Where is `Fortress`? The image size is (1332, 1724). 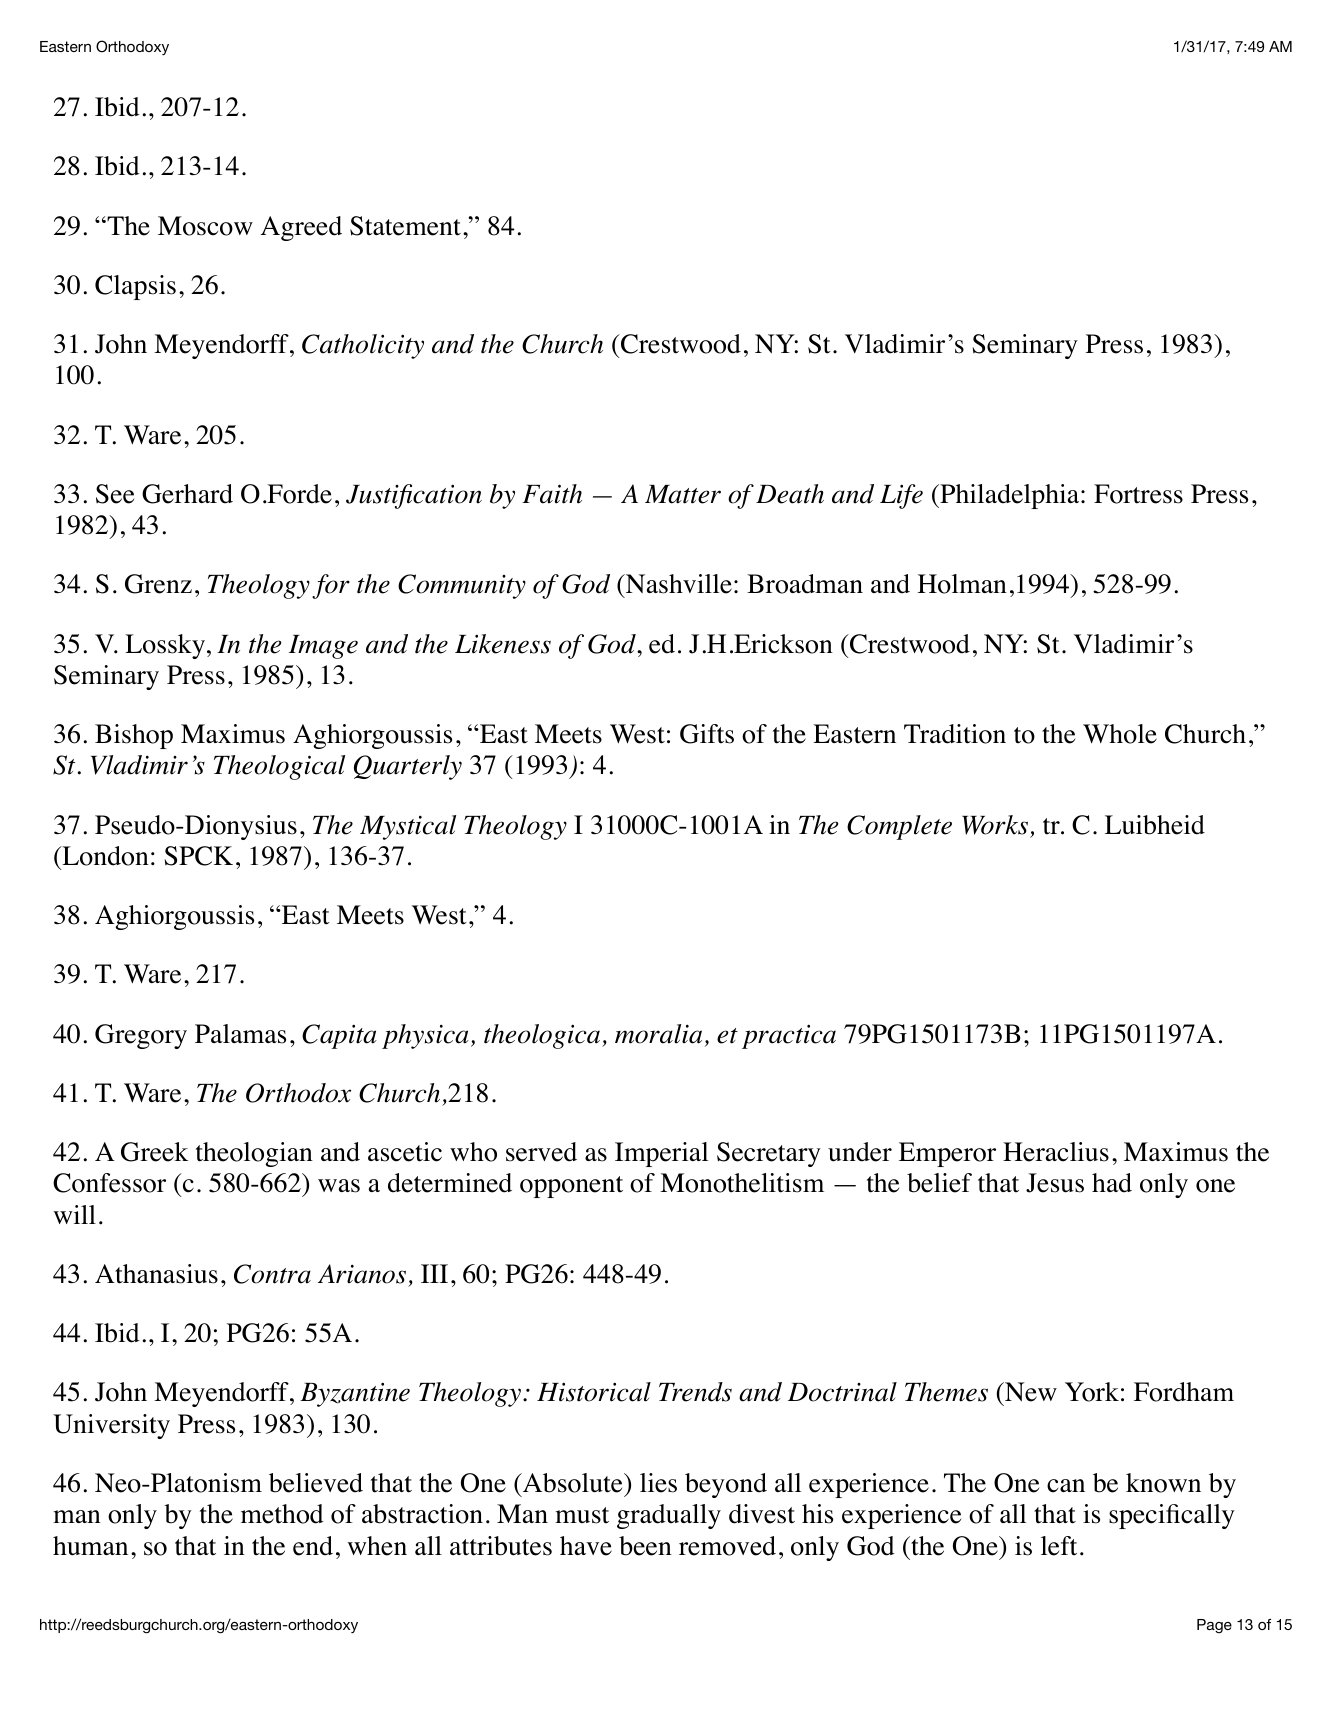 Fortress is located at coordinates (1138, 494).
